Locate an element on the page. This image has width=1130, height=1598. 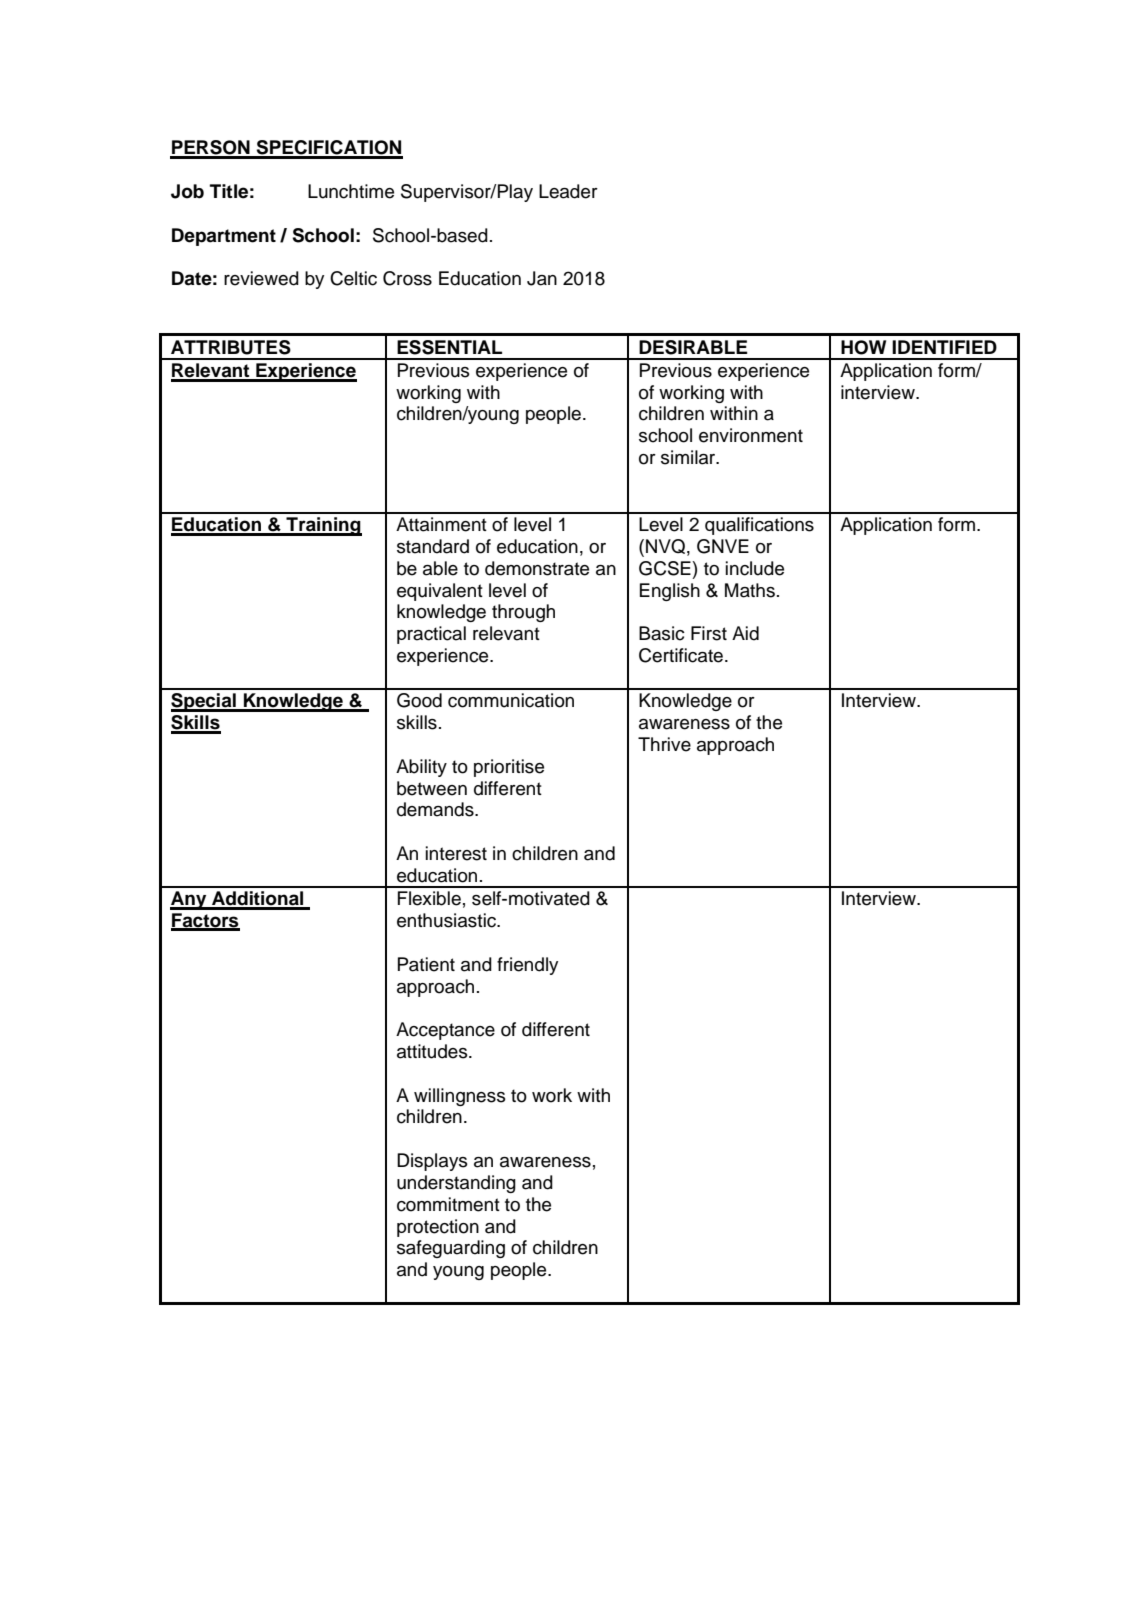
protection is located at coordinates (438, 1228).
